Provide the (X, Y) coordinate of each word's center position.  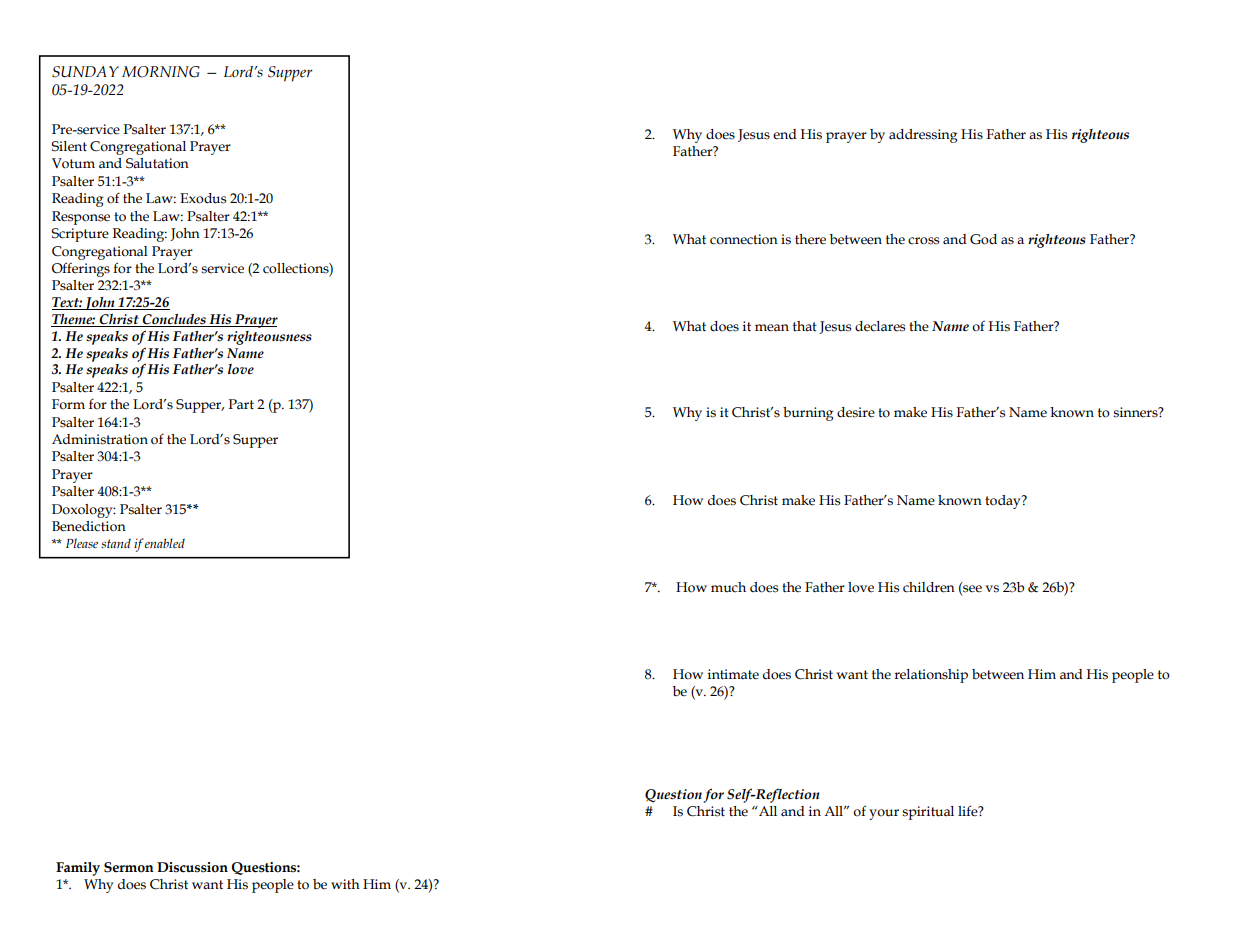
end (785, 134)
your (884, 814)
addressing (923, 136)
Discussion (192, 867)
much (728, 587)
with (345, 884)
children (929, 587)
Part (241, 404)
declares (880, 326)
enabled (165, 543)
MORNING (161, 72)
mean (772, 328)
